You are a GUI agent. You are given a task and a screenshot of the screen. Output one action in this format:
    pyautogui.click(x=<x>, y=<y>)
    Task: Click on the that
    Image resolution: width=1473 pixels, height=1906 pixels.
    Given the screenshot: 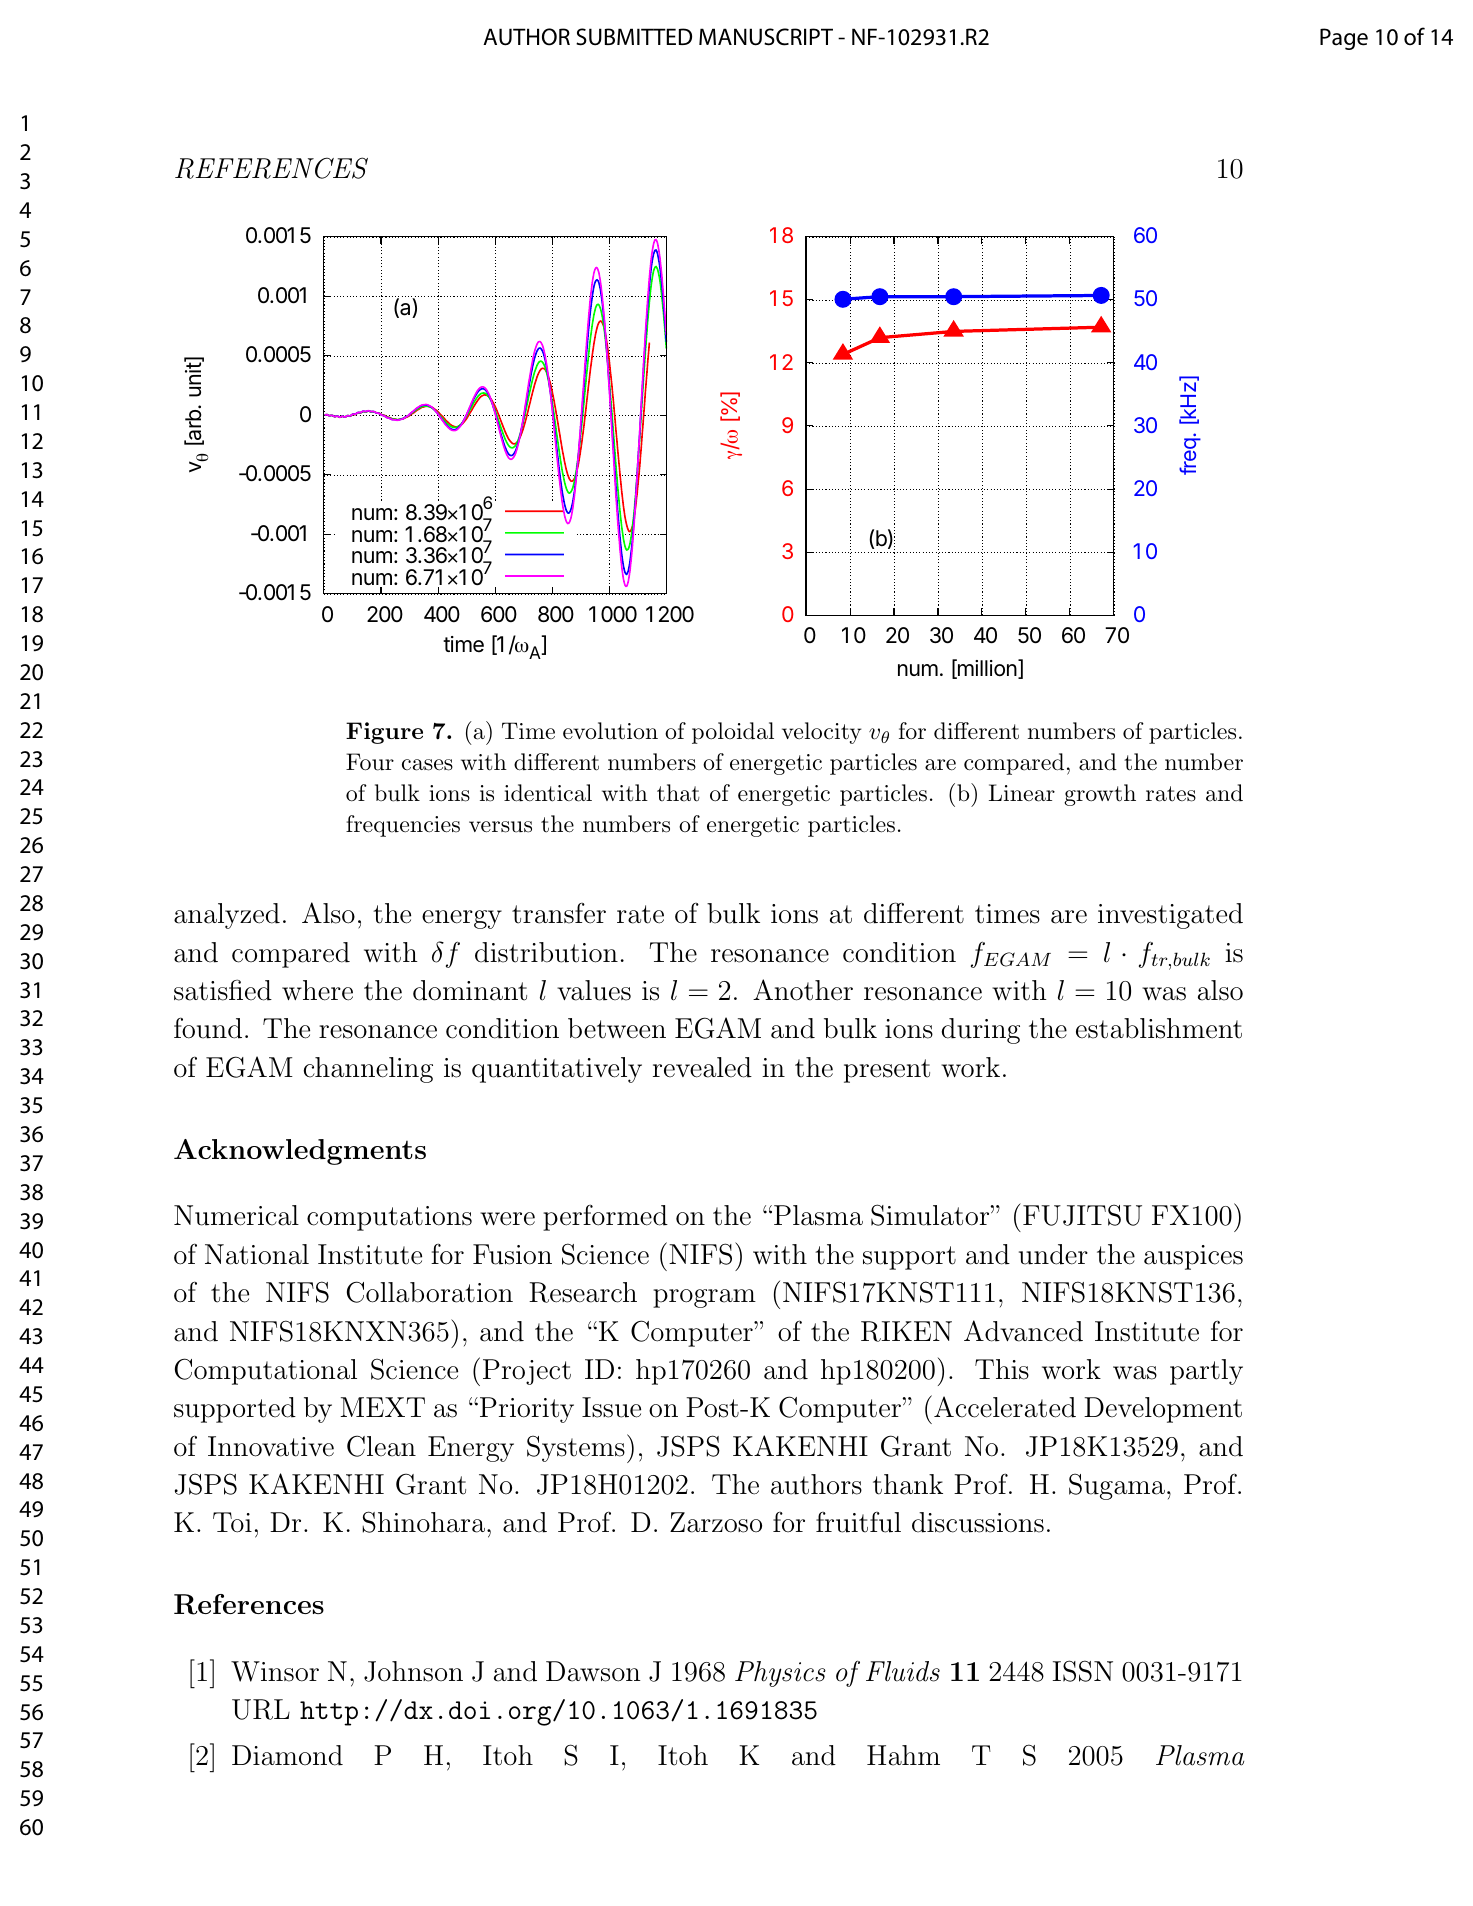 What is the action you would take?
    pyautogui.click(x=678, y=793)
